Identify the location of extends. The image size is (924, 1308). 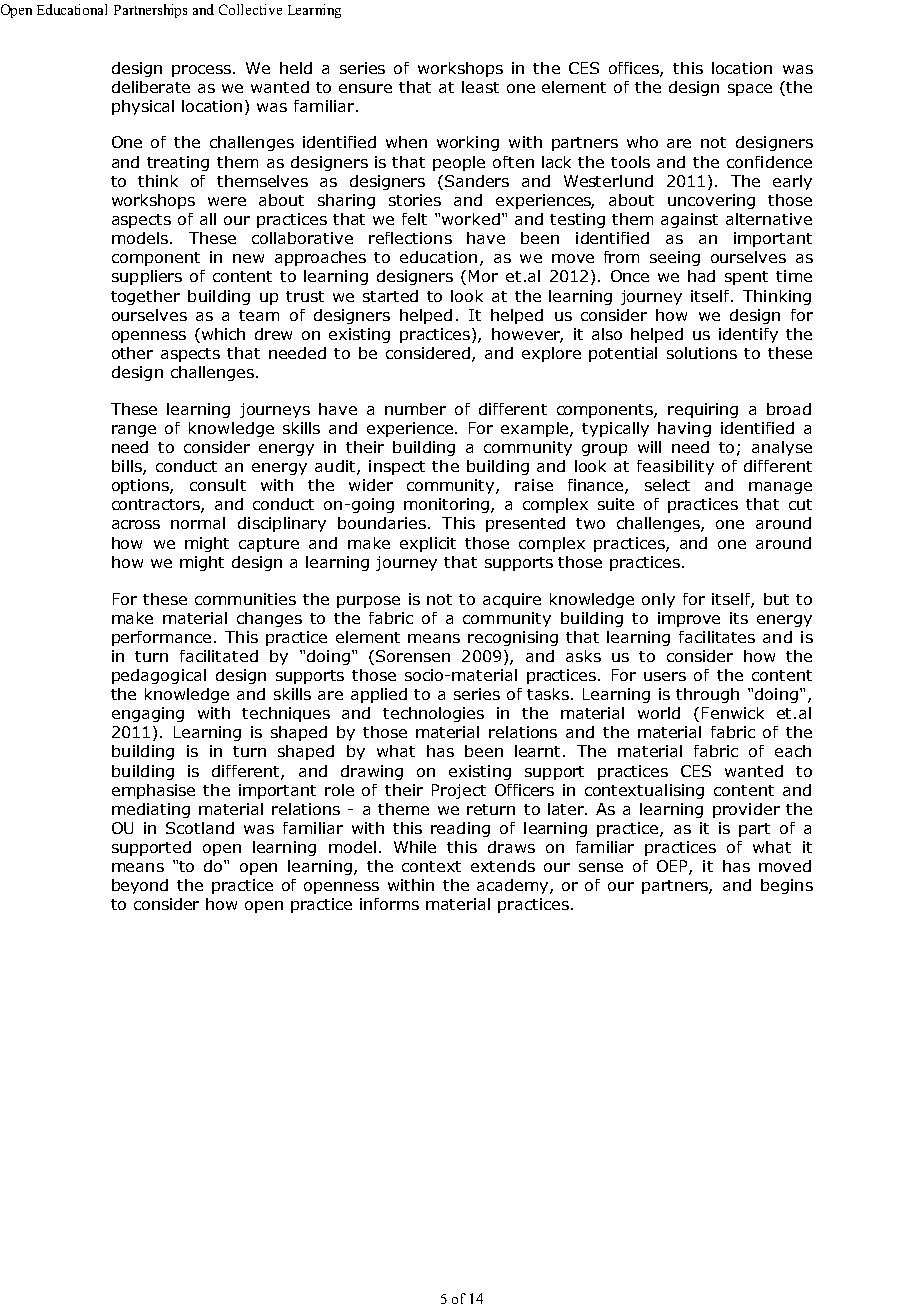
(503, 866).
